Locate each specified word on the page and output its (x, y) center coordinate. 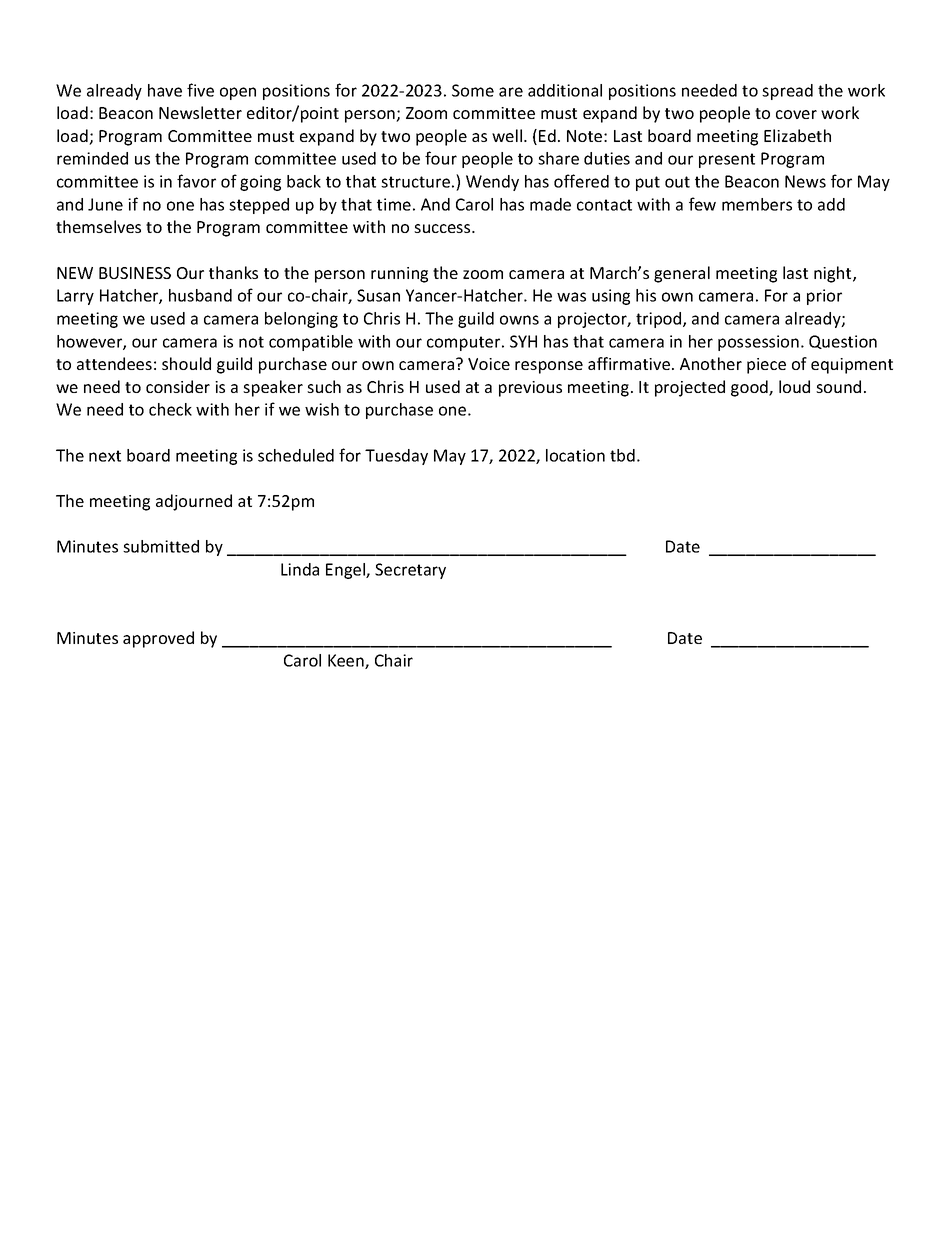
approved (158, 639)
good (750, 388)
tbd (622, 455)
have (165, 90)
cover (796, 114)
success (443, 228)
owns (519, 320)
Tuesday (396, 457)
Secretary (410, 571)
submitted (161, 546)
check (170, 409)
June (105, 204)
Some (473, 90)
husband (200, 295)
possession (758, 343)
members (757, 204)
